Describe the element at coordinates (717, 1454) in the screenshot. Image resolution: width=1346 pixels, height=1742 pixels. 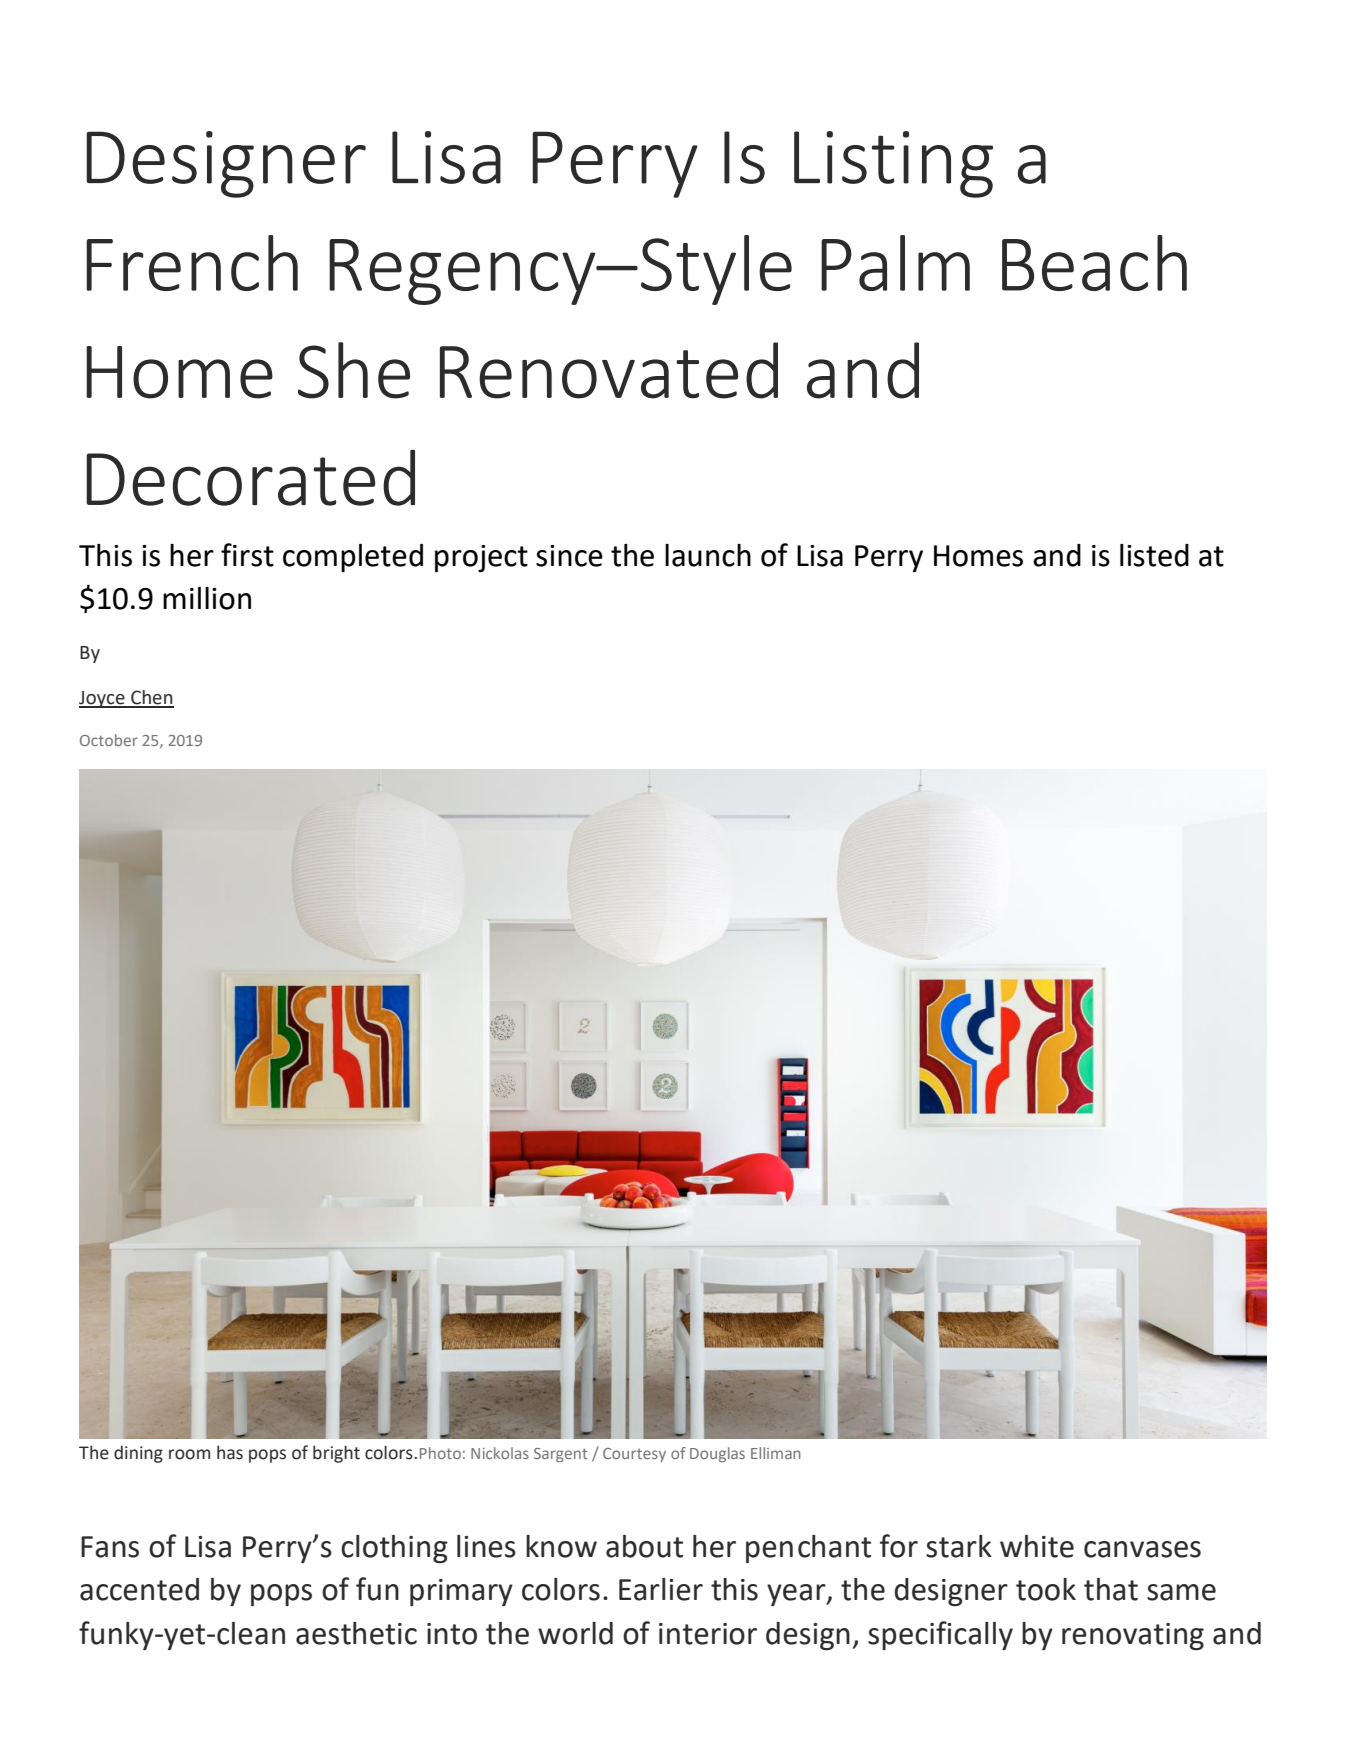
I see `Douglas` at that location.
